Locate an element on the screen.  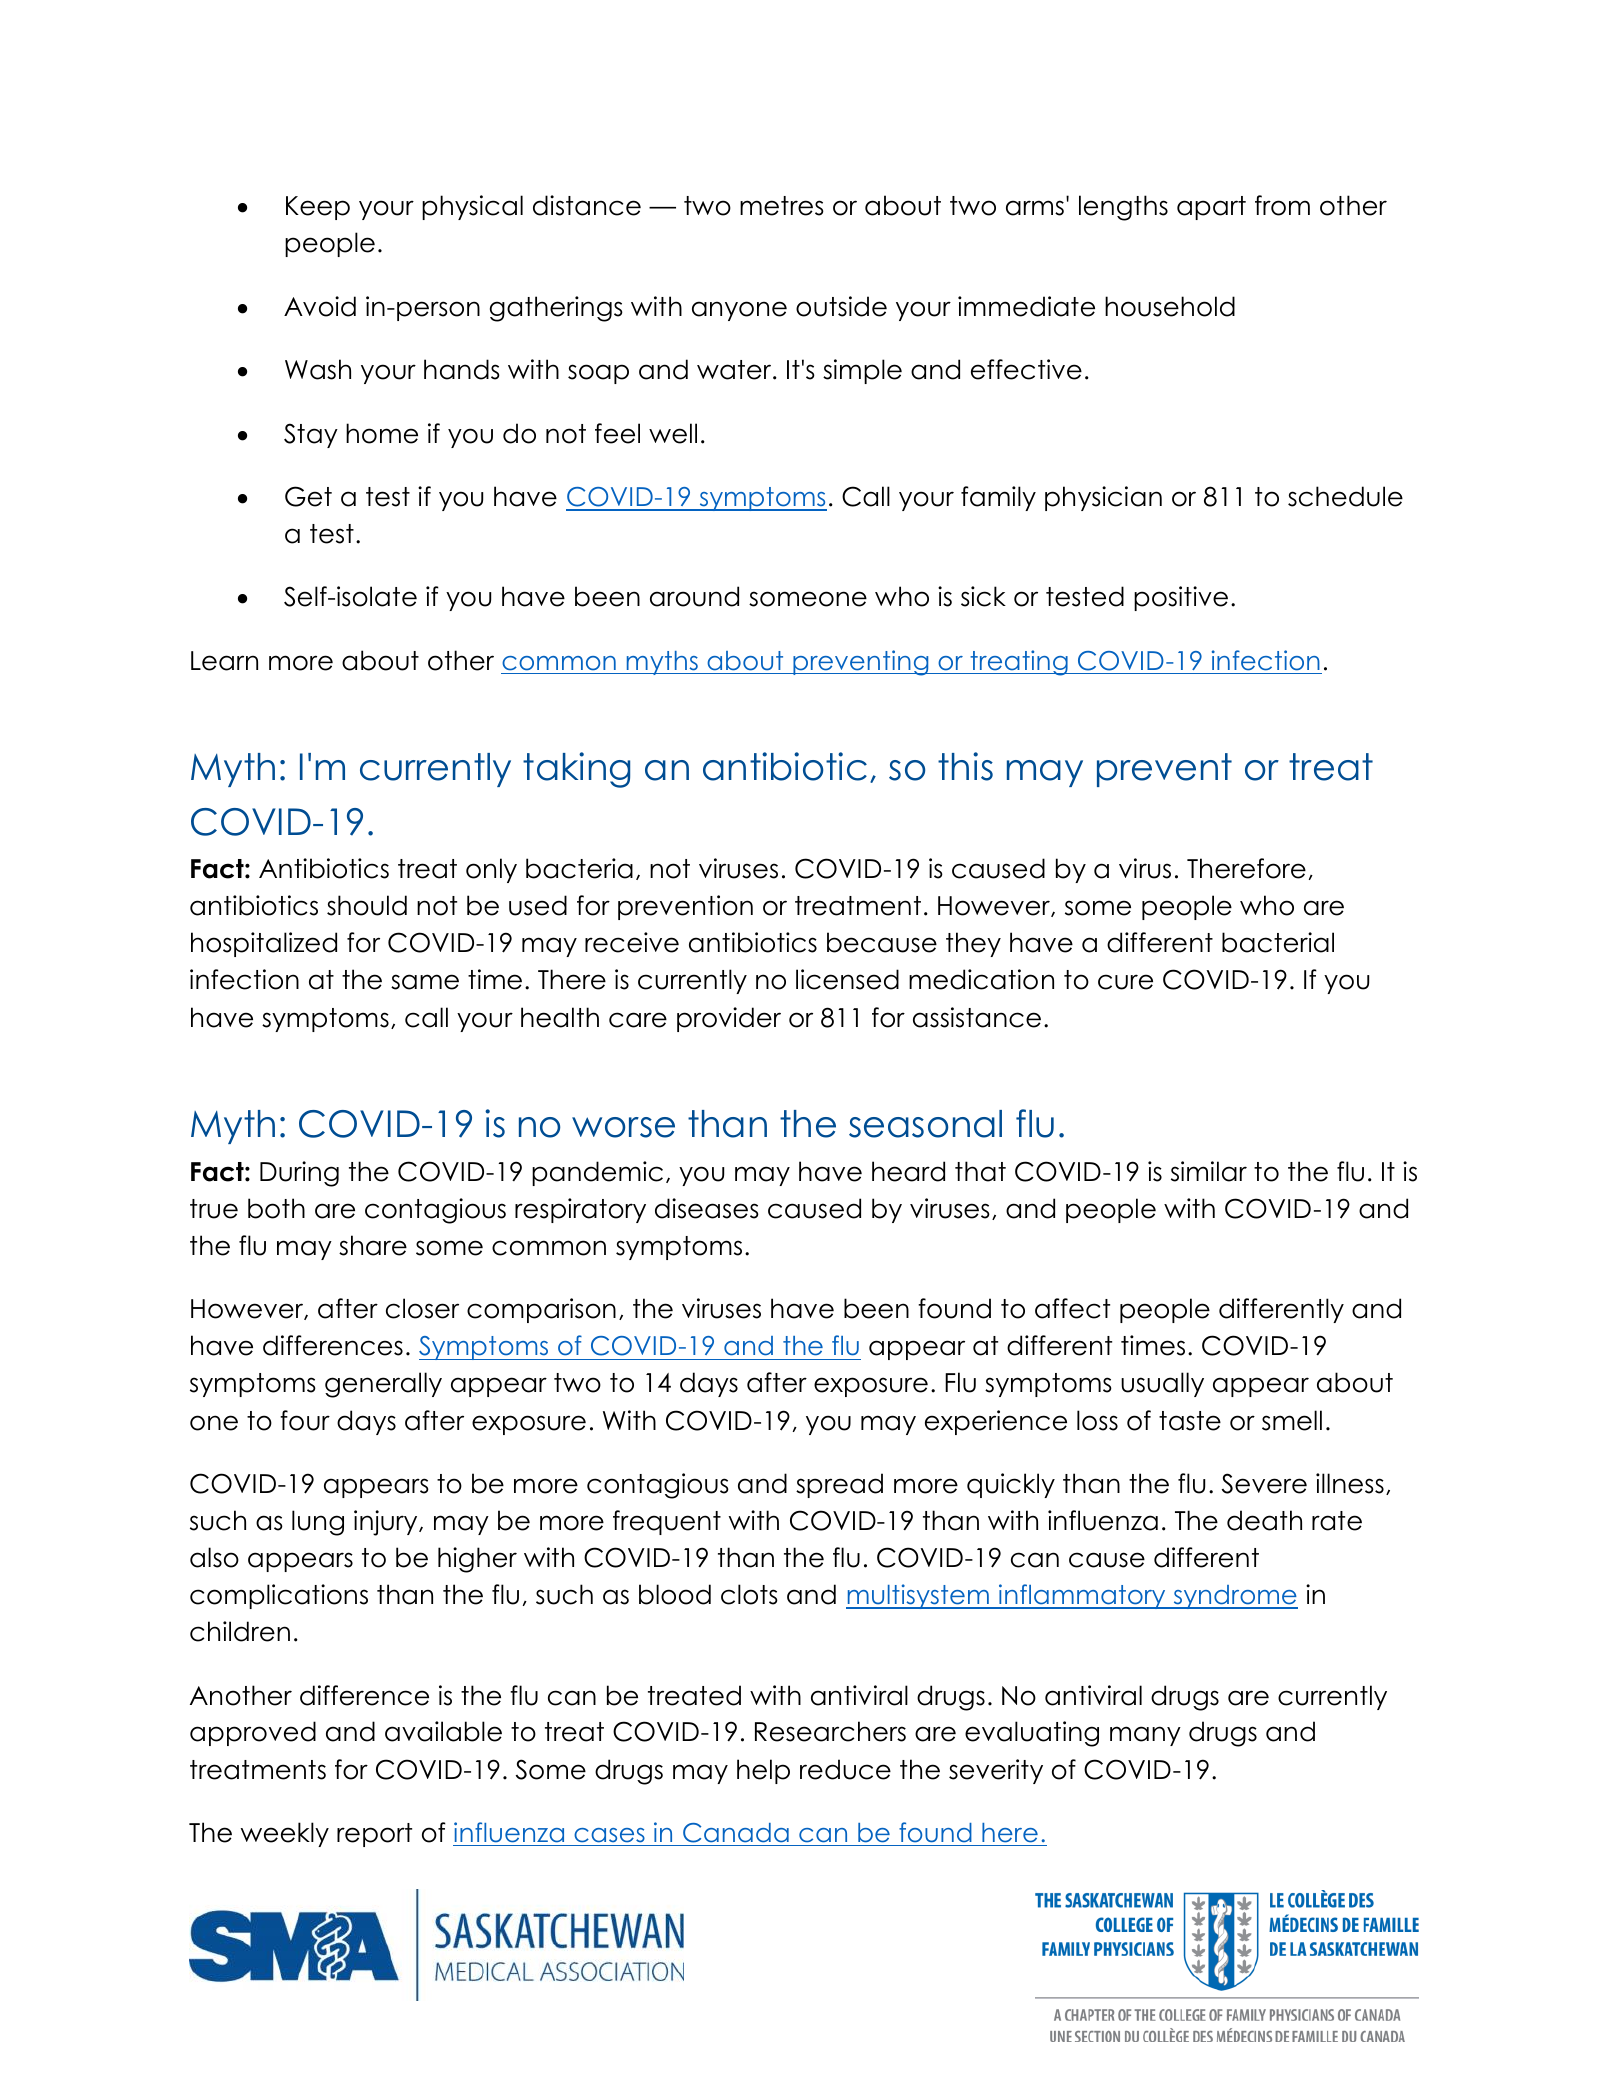
Keep is located at coordinates (318, 208).
